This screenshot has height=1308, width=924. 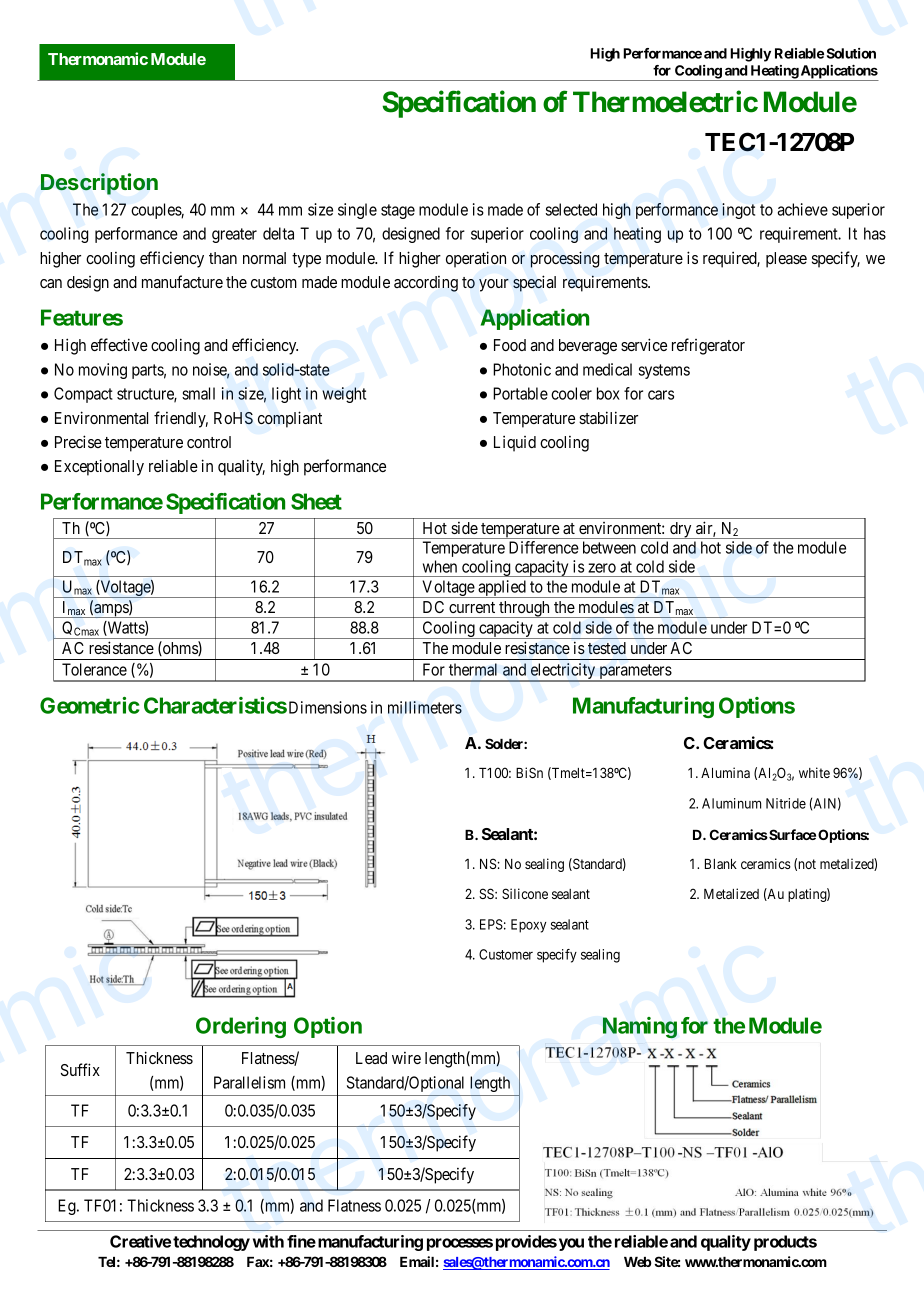 I want to click on Blank, so click(x=721, y=864).
